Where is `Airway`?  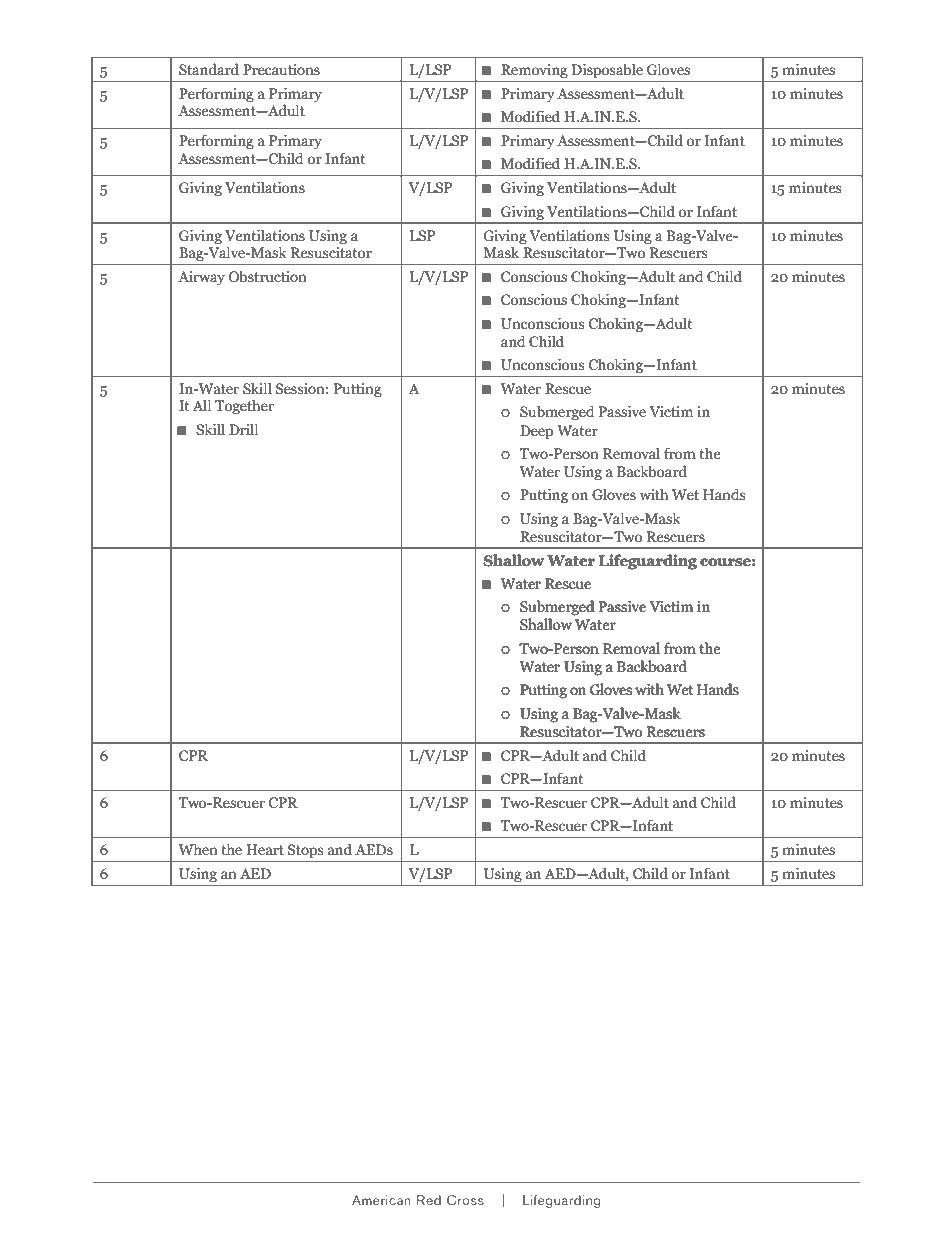 Airway is located at coordinates (201, 278).
